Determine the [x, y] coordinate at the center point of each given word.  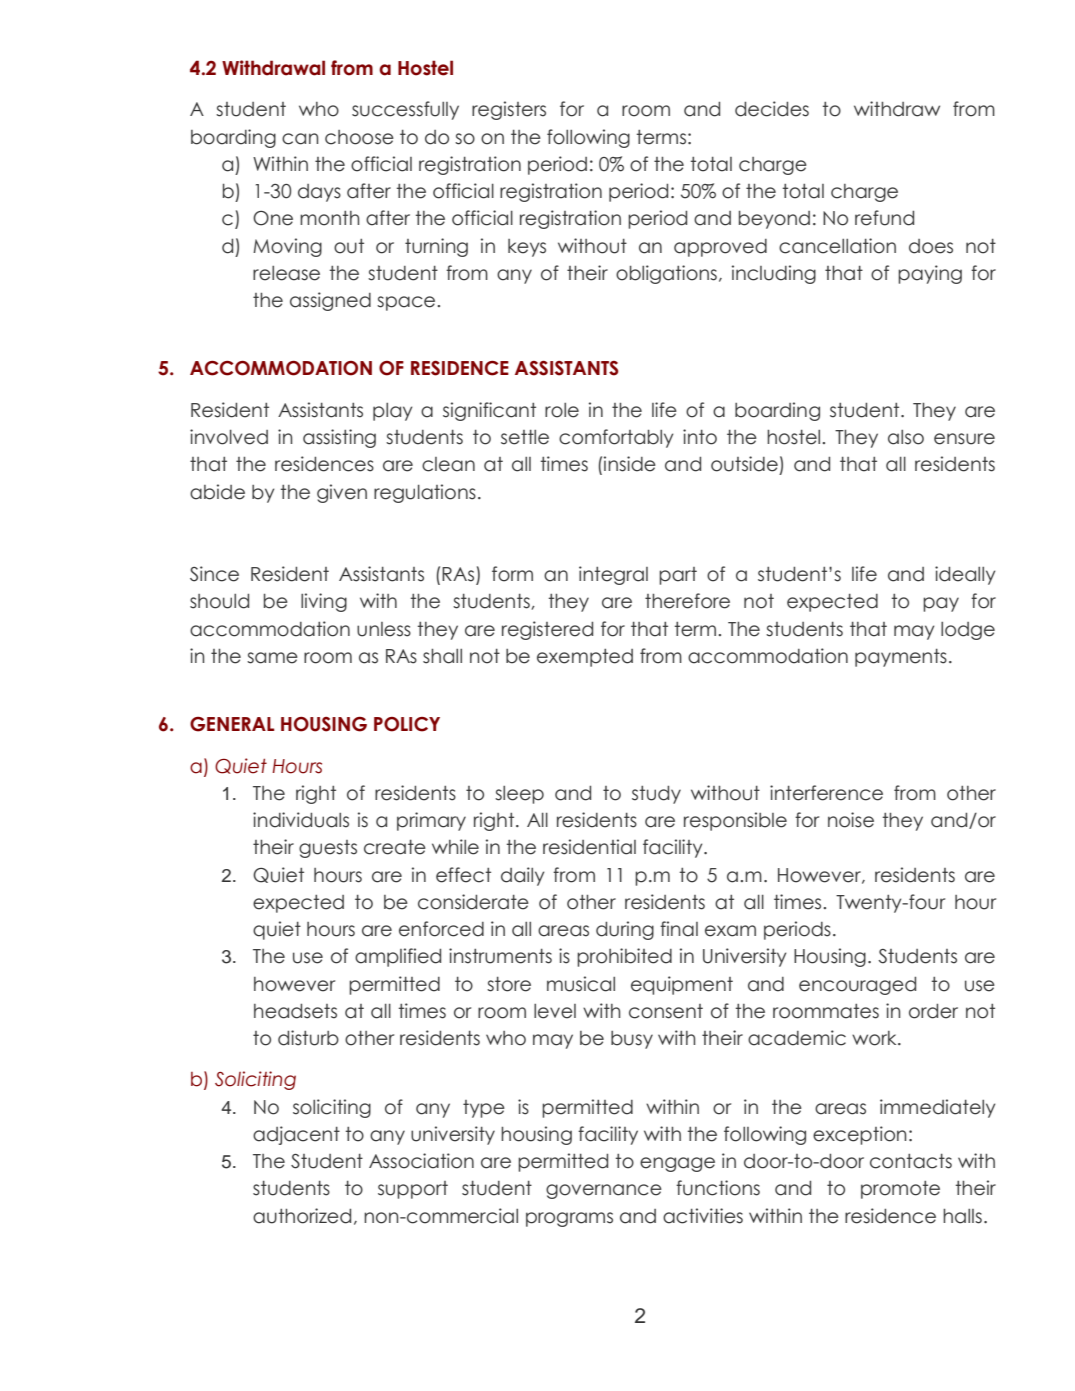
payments [901, 658]
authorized [302, 1216]
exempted [585, 658]
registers [509, 110]
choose [359, 137]
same [272, 658]
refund [884, 218]
